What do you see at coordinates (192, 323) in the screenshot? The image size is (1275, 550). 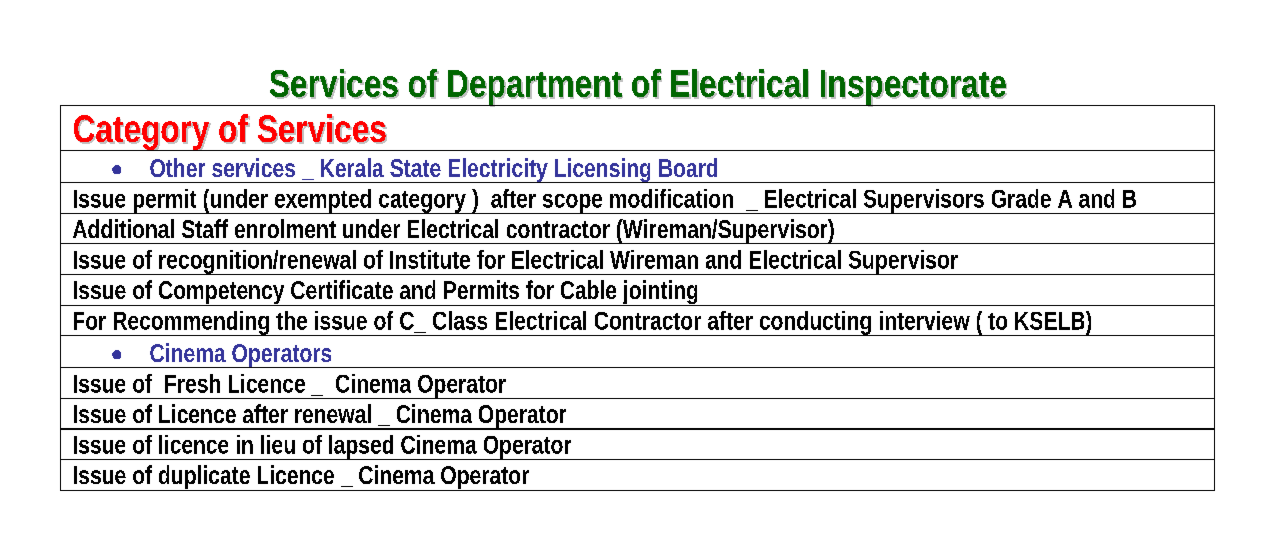 I see `Recommending` at bounding box center [192, 323].
